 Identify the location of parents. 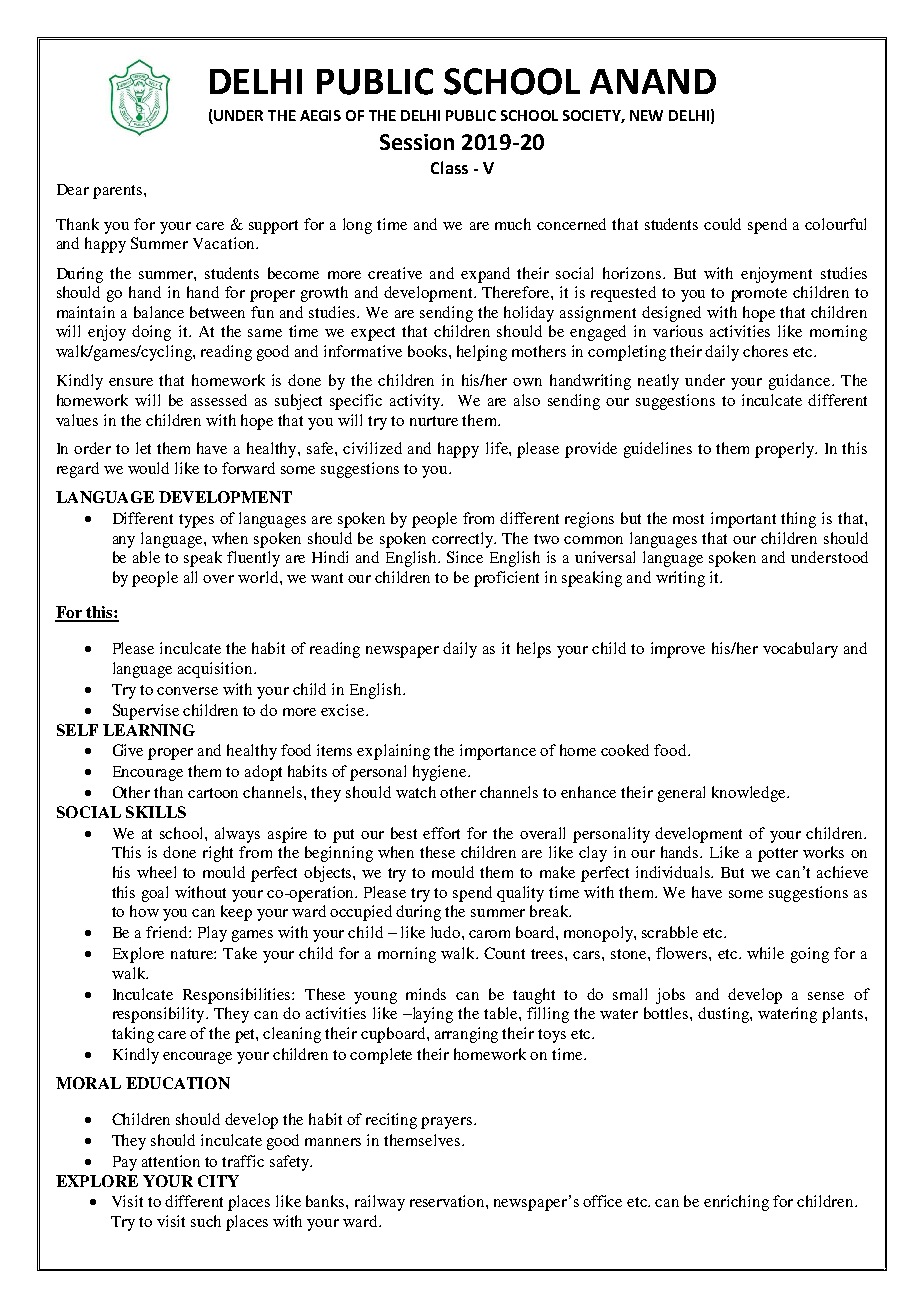
(119, 192).
